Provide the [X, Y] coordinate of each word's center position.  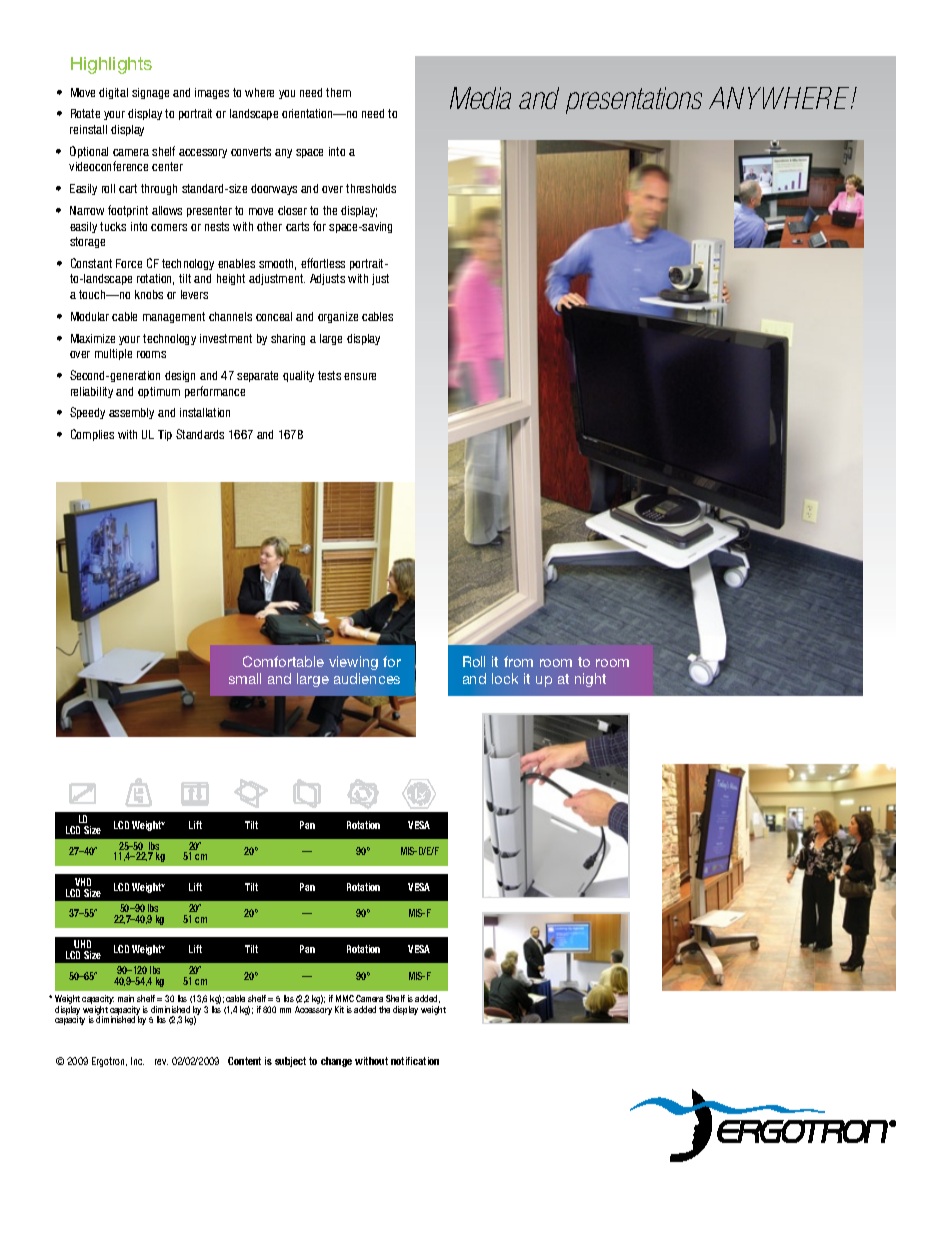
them [338, 92]
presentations [634, 100]
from [518, 661]
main [126, 998]
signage [150, 93]
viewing [353, 663]
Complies [92, 435]
